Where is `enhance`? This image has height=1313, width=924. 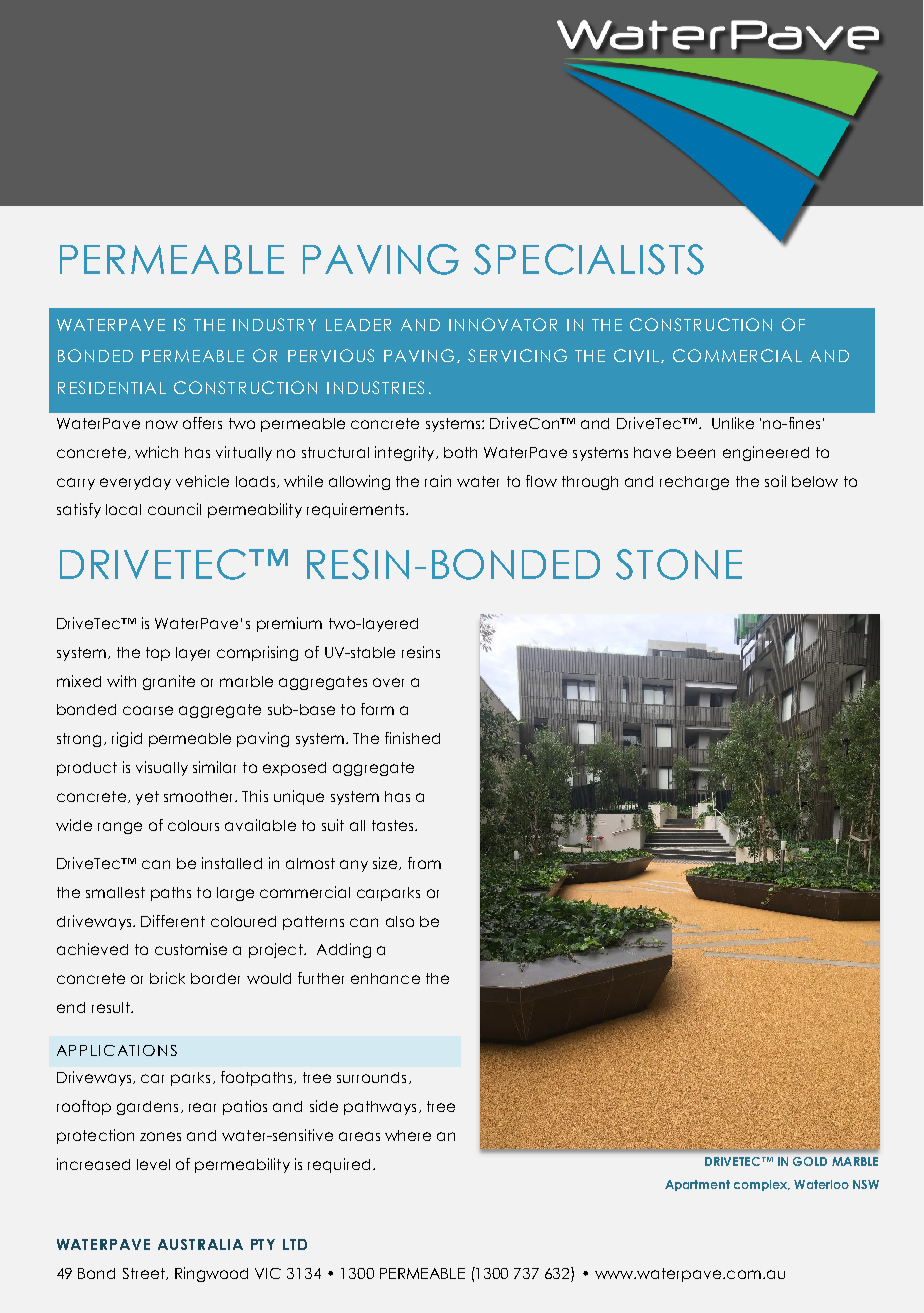
enhance is located at coordinates (385, 978).
